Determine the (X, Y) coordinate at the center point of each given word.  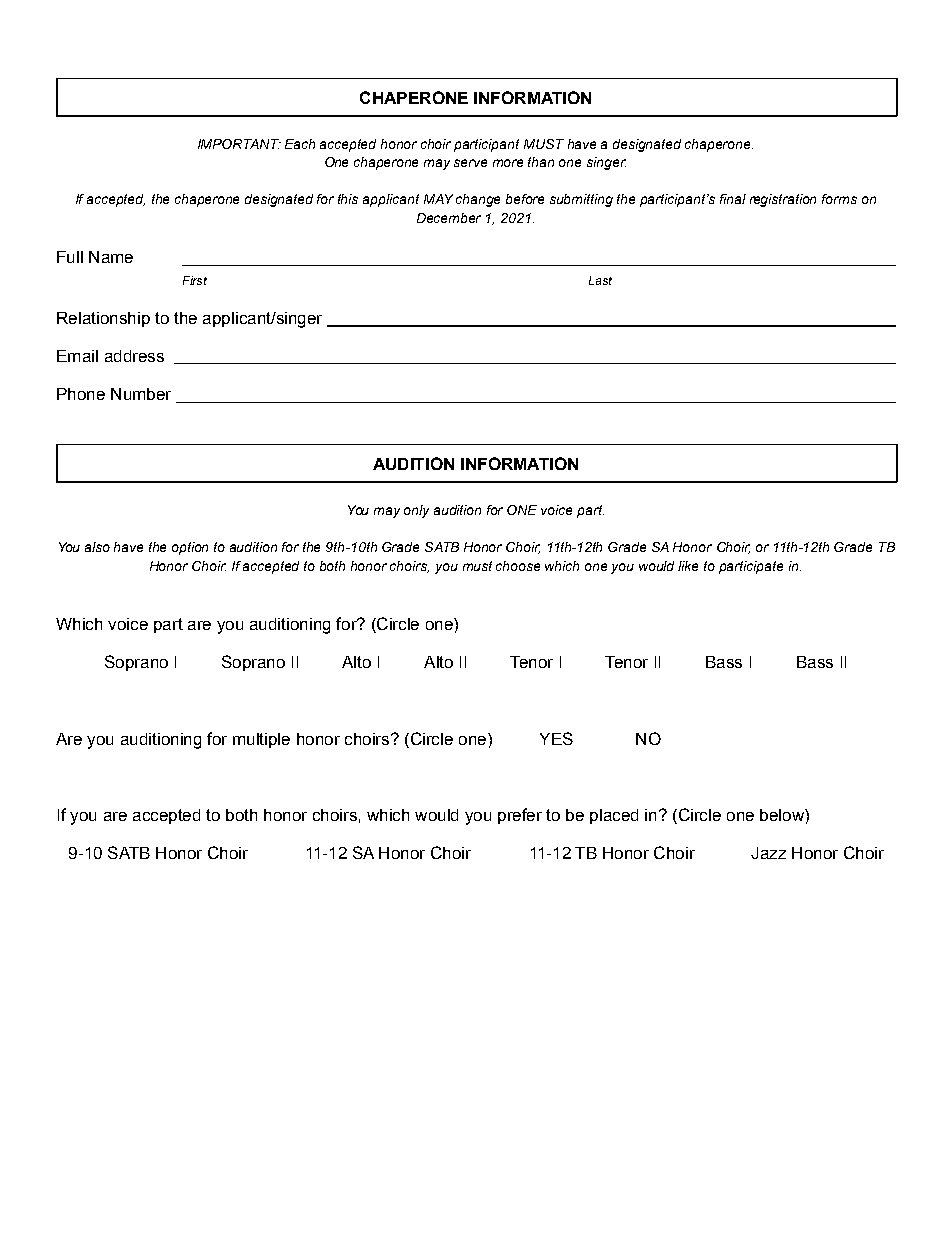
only (416, 511)
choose (518, 566)
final (733, 199)
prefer (520, 816)
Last (600, 280)
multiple (261, 740)
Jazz (768, 853)
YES (556, 738)
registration (783, 200)
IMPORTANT (239, 144)
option (190, 548)
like (688, 566)
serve (470, 163)
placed (614, 816)
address (134, 356)
